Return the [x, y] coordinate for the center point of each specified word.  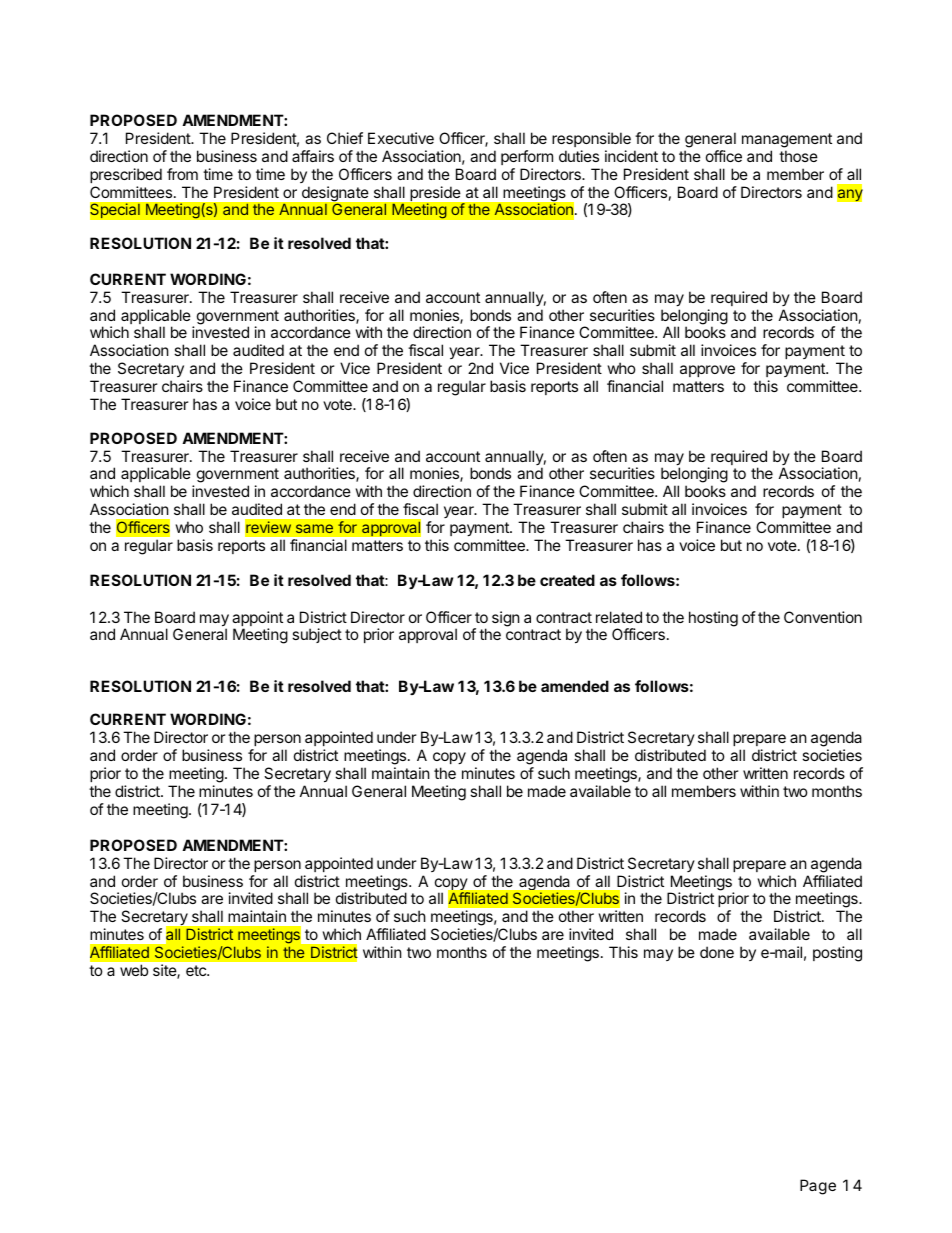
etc [197, 970]
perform [527, 157]
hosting [713, 619]
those [798, 156]
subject [317, 635]
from [182, 174]
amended [575, 686]
